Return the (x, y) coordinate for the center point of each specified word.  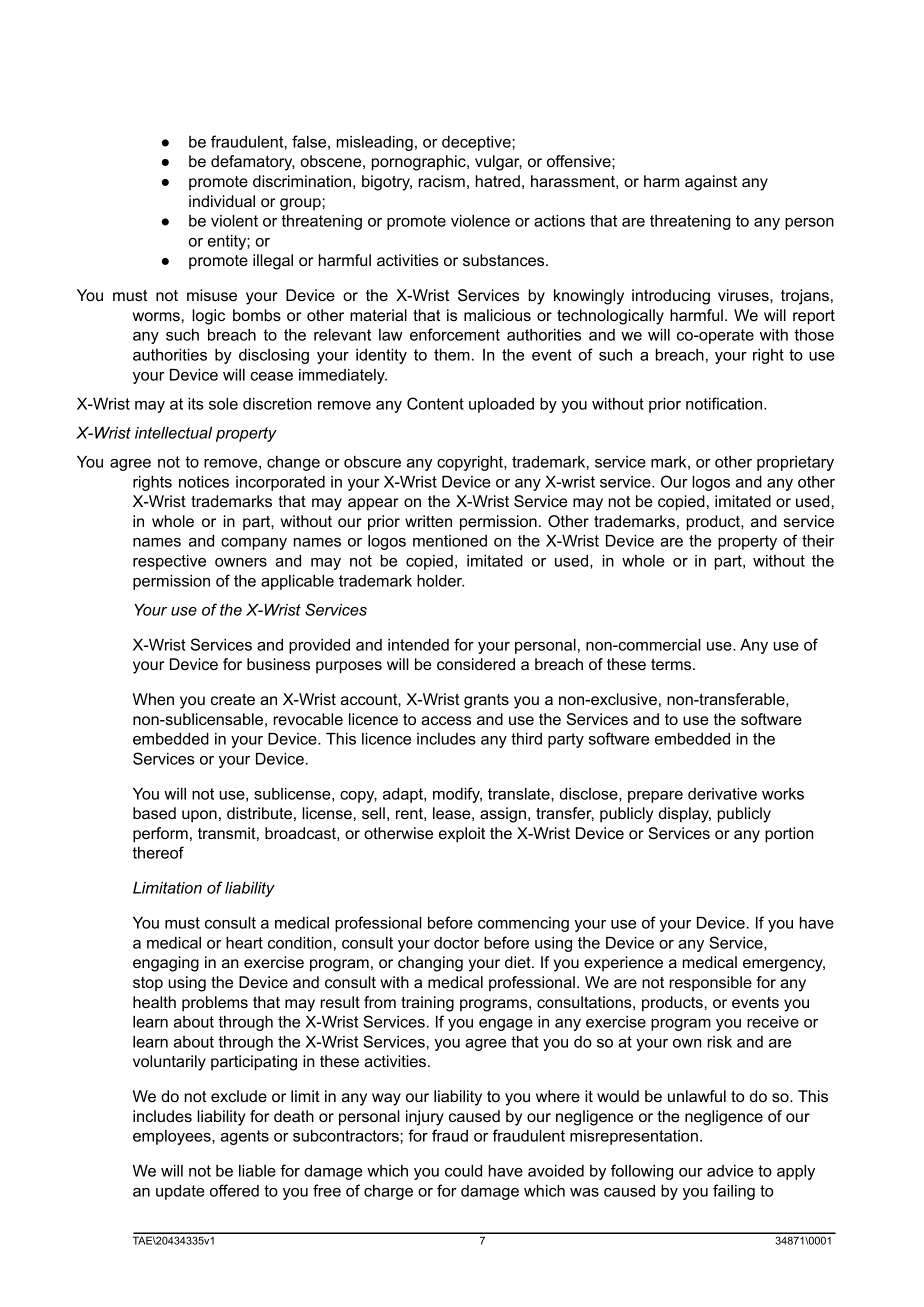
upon (199, 816)
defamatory (253, 163)
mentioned (450, 541)
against (711, 183)
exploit (462, 835)
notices (204, 482)
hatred (498, 181)
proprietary (795, 463)
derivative (722, 794)
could (463, 1171)
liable (257, 1171)
